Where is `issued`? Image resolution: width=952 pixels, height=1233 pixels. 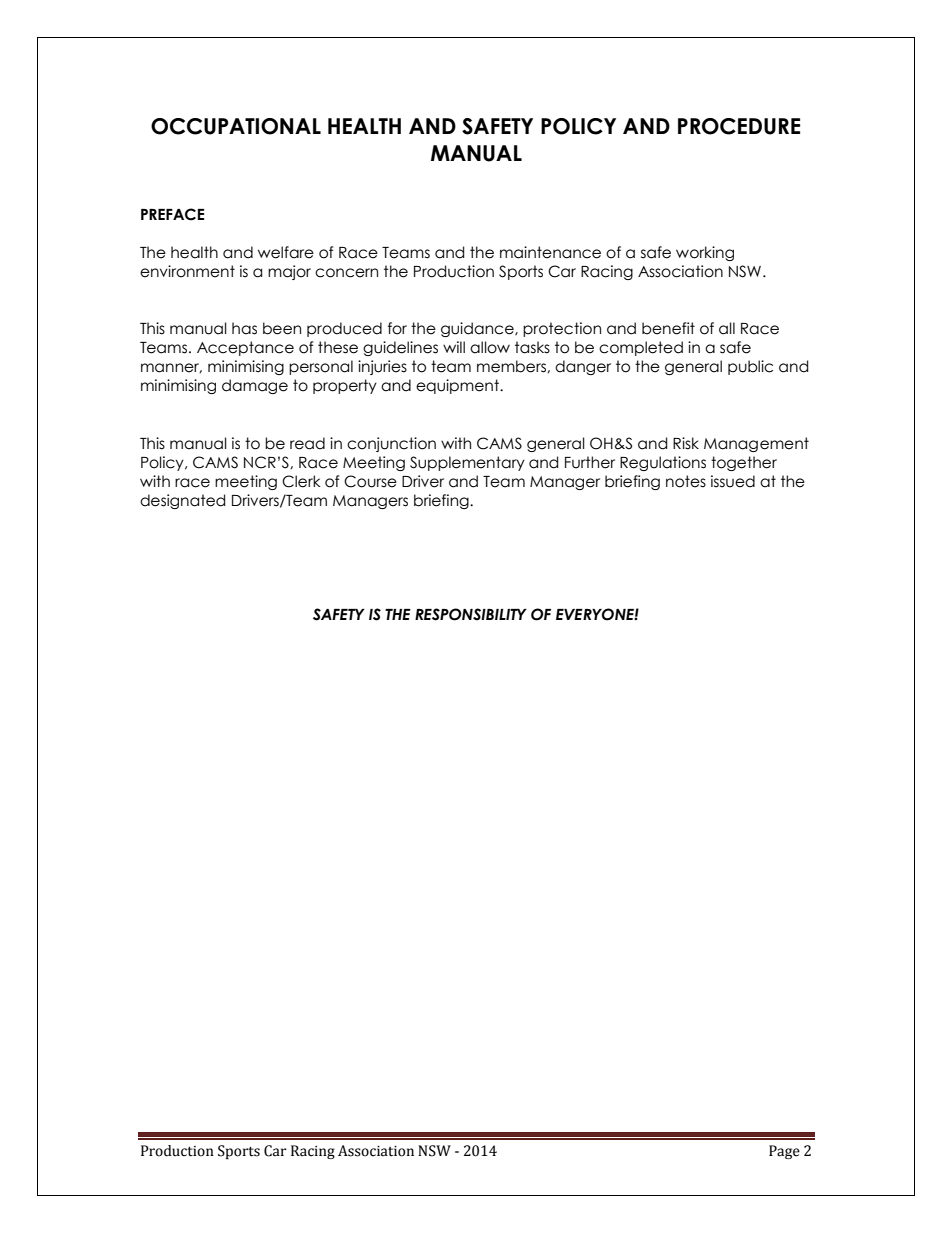
issued is located at coordinates (733, 481).
